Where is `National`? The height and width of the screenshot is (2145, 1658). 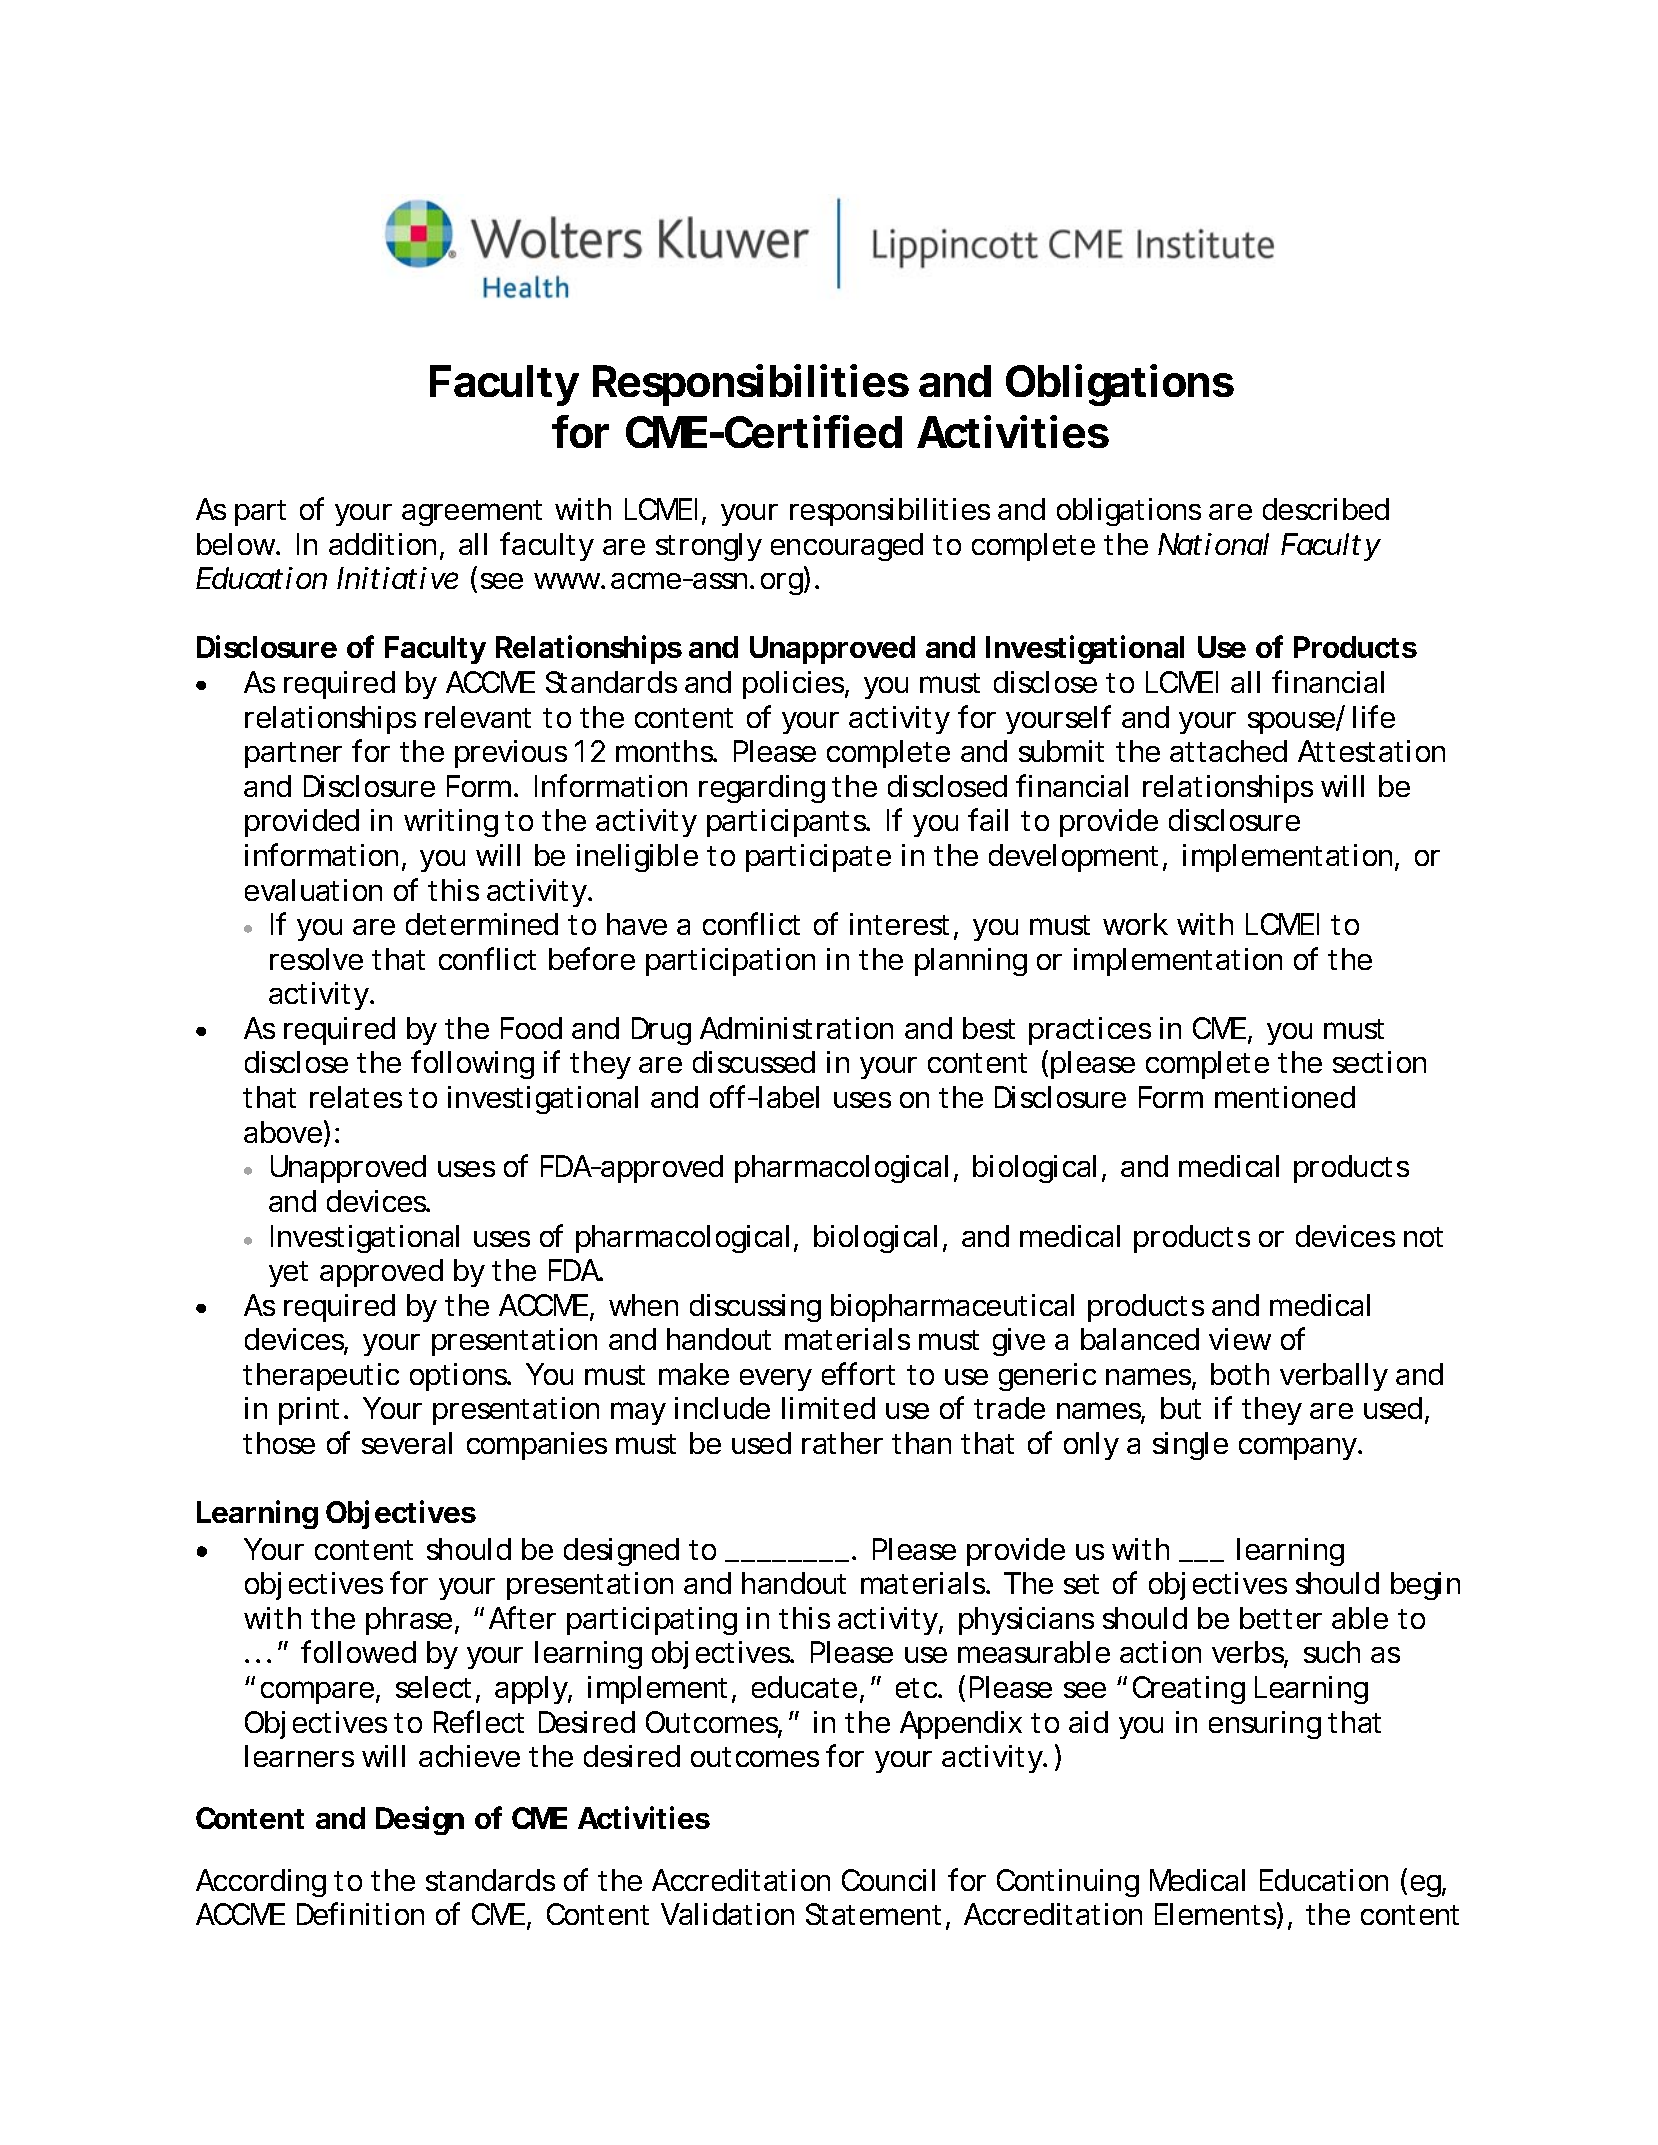
National is located at coordinates (1213, 544).
